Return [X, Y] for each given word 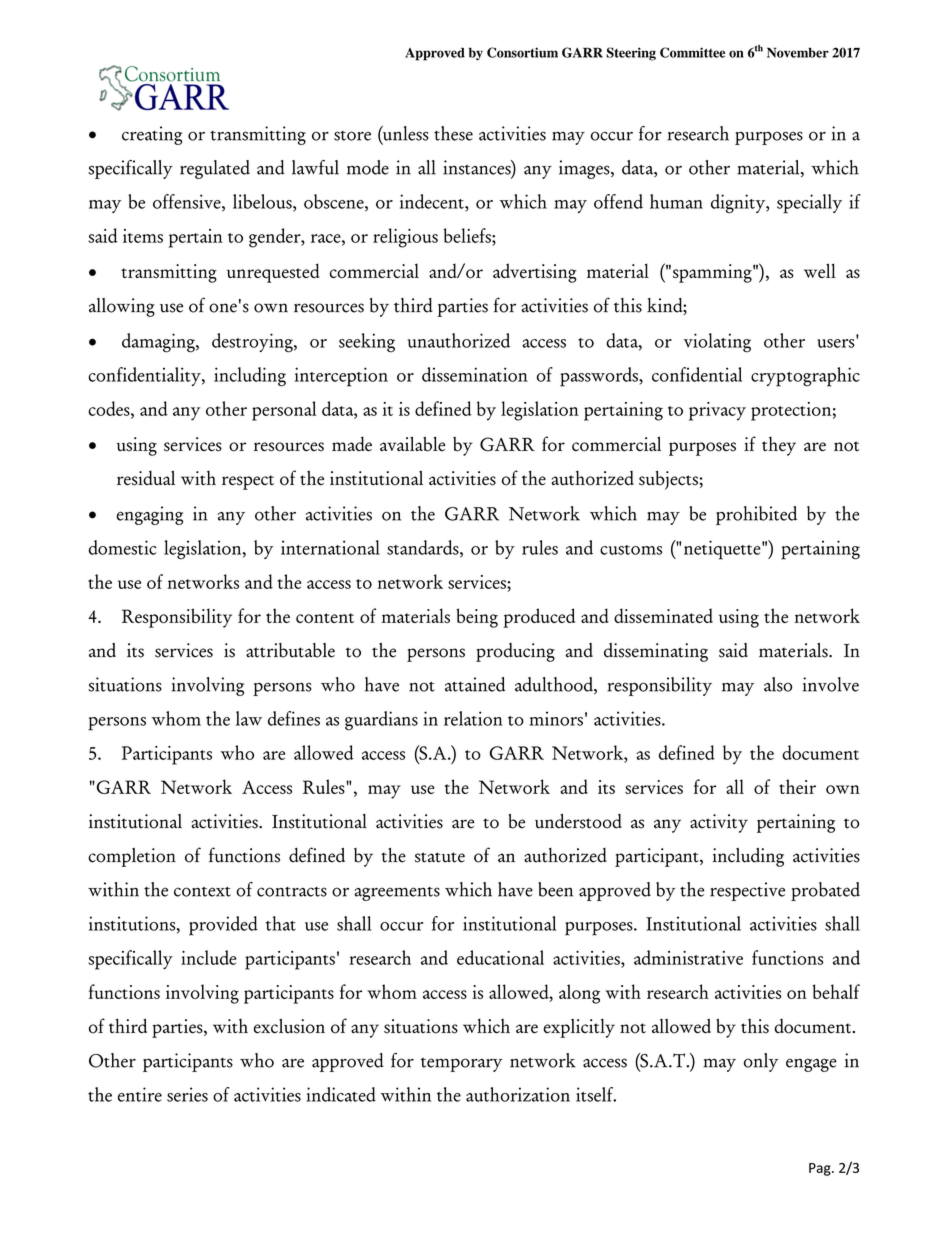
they [779, 446]
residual [146, 478]
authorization [518, 1094]
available [413, 444]
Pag [821, 1169]
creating [152, 135]
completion [132, 857]
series [187, 1094]
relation [473, 718]
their [797, 786]
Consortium [522, 52]
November [798, 52]
